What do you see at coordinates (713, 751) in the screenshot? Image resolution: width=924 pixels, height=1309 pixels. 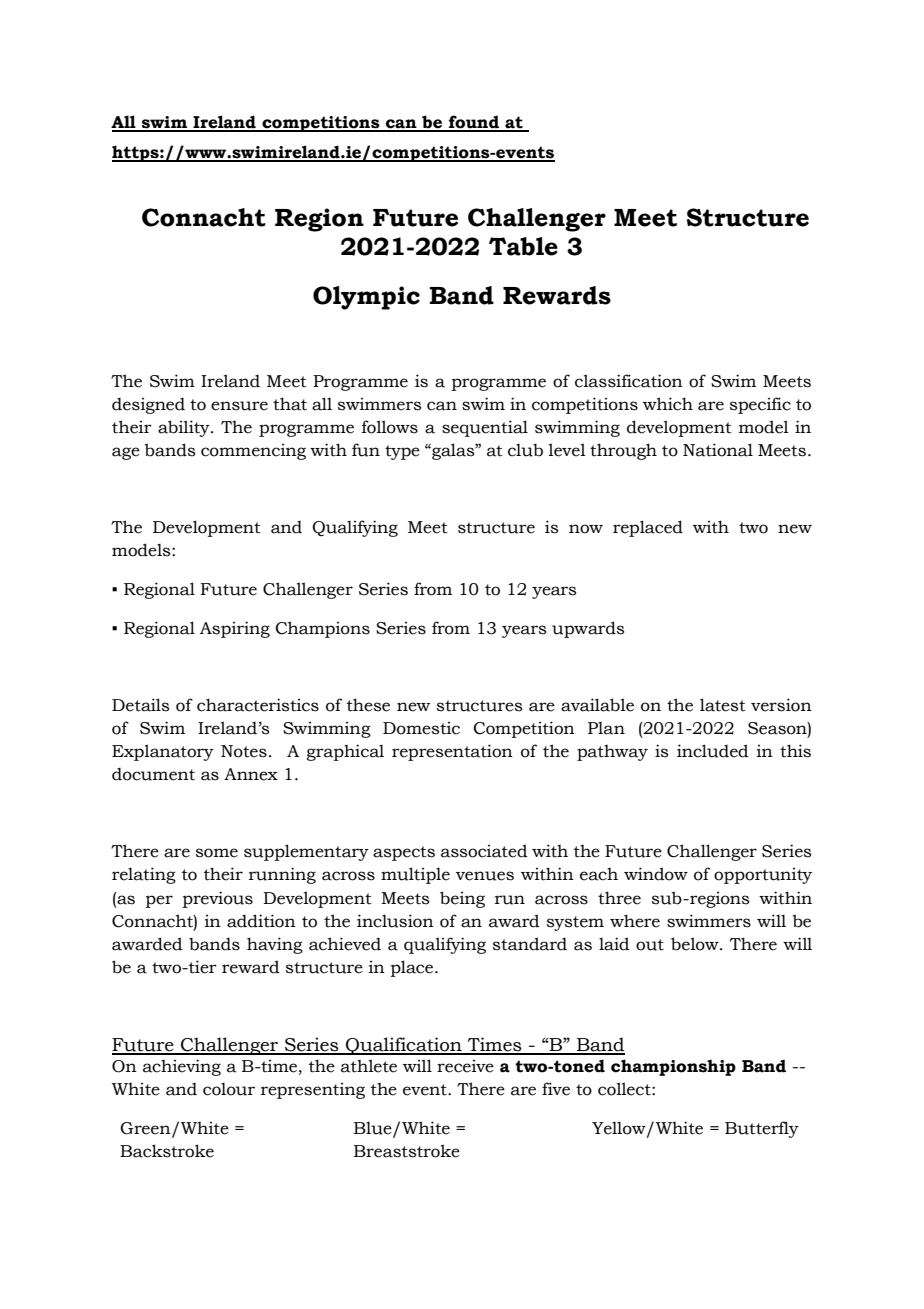 I see `included` at bounding box center [713, 751].
